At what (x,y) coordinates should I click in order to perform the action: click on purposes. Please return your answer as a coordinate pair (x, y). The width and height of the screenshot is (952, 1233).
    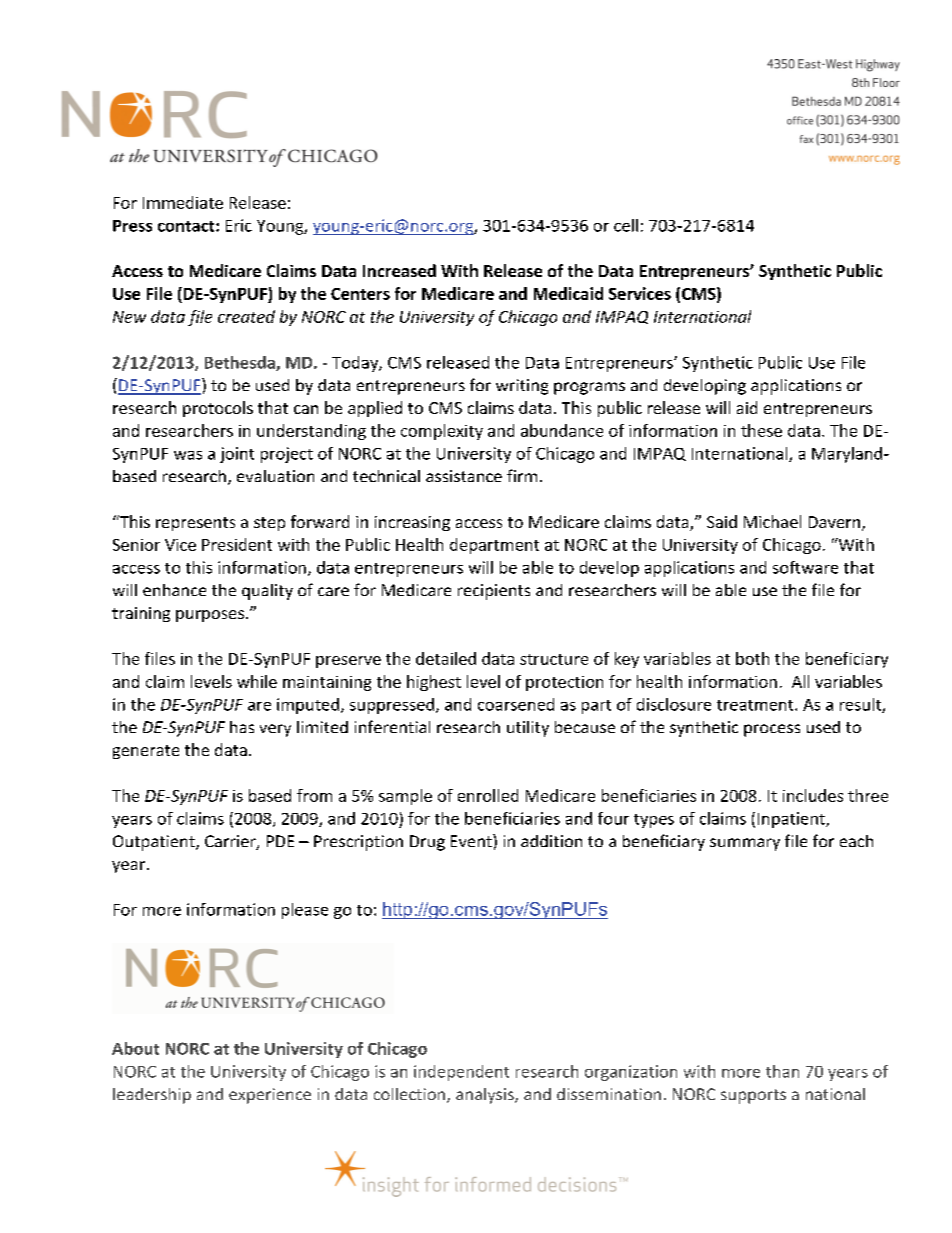
    Looking at the image, I should click on (210, 616).
